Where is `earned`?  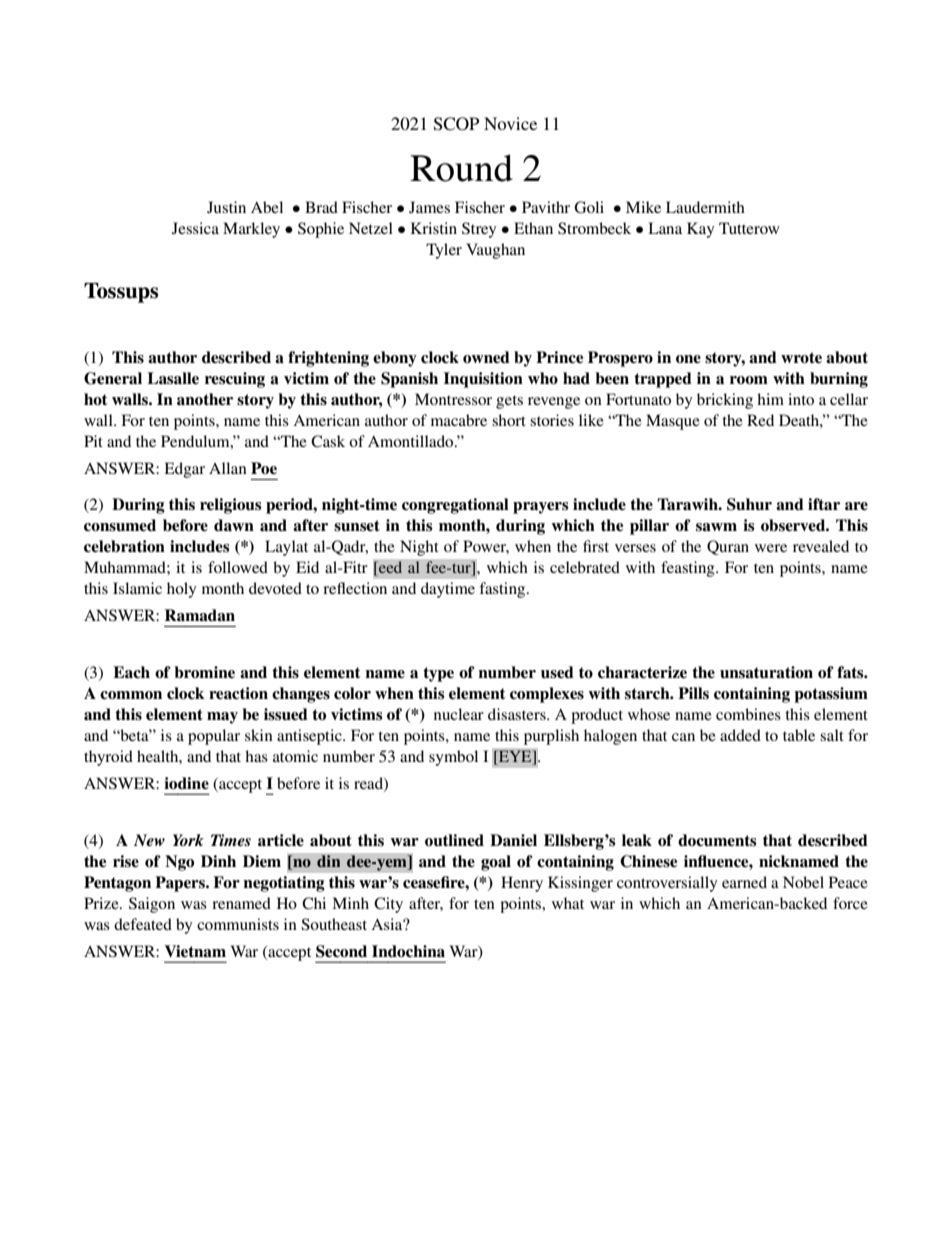
earned is located at coordinates (744, 882).
